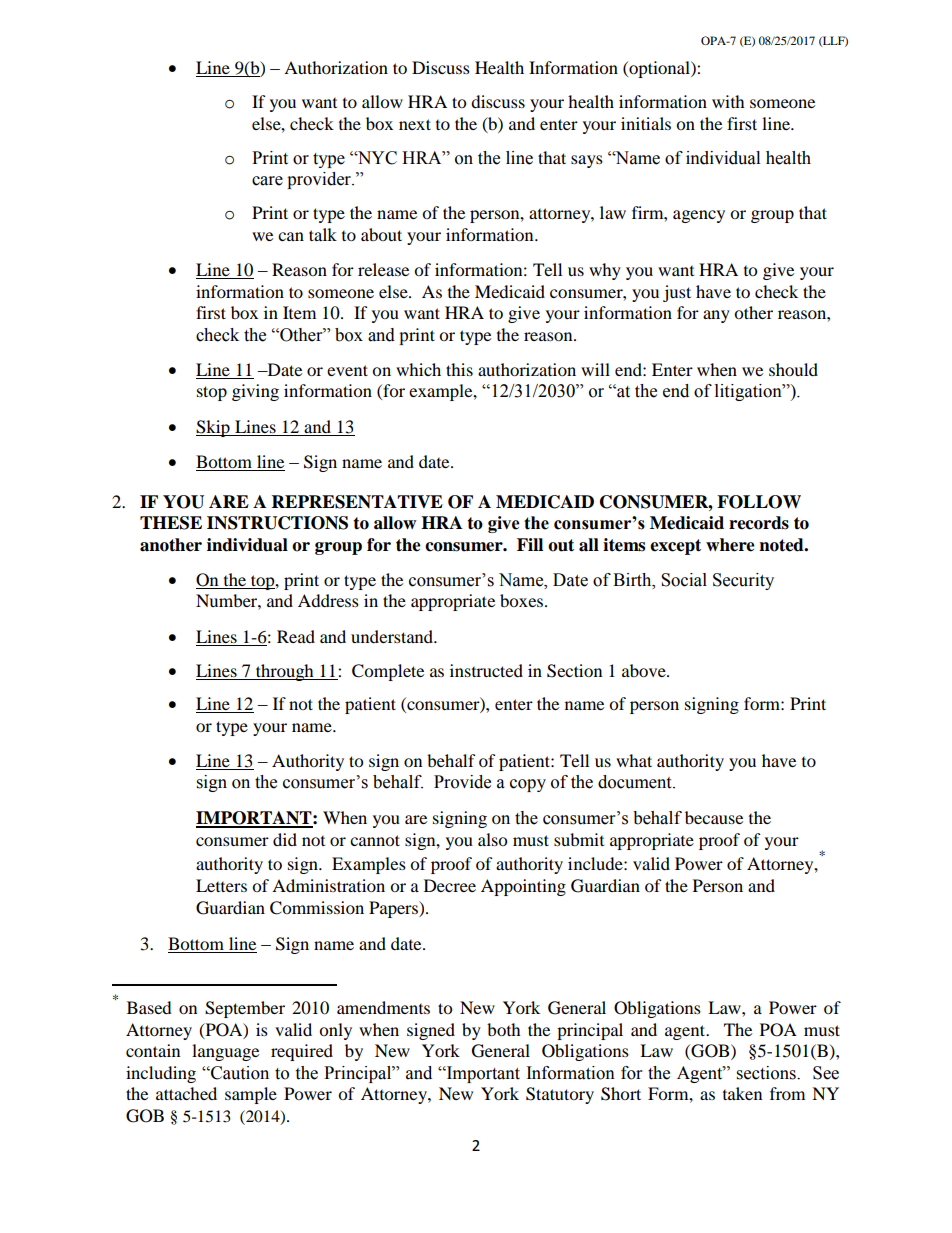  What do you see at coordinates (267, 181) in the screenshot?
I see `care` at bounding box center [267, 181].
